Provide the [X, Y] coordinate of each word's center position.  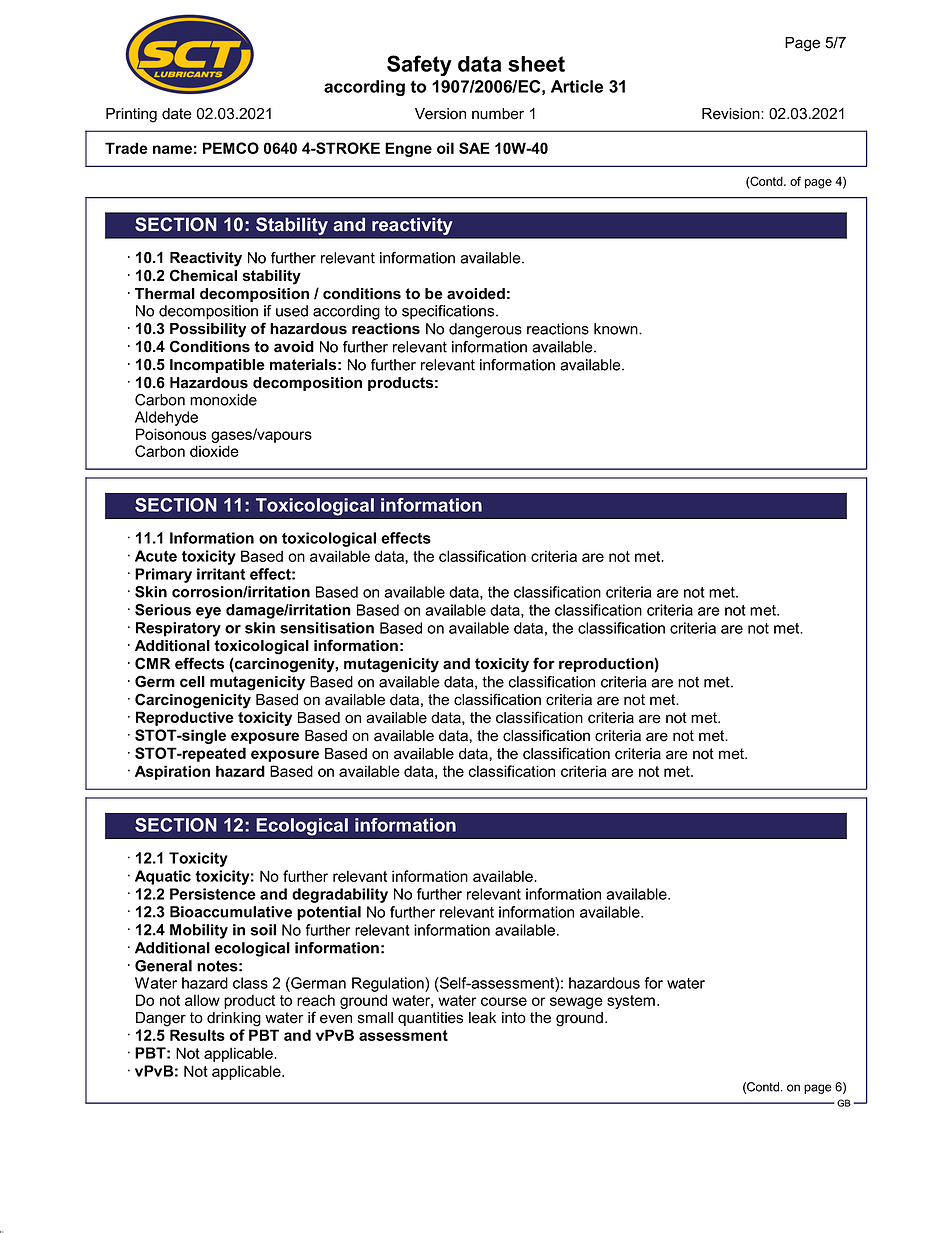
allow [202, 1000]
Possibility [208, 330]
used [292, 311]
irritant [221, 574]
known [617, 329]
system [631, 1002]
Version [440, 114]
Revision [732, 114]
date [177, 114]
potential [329, 913]
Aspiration [172, 772]
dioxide [214, 451]
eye [208, 613]
